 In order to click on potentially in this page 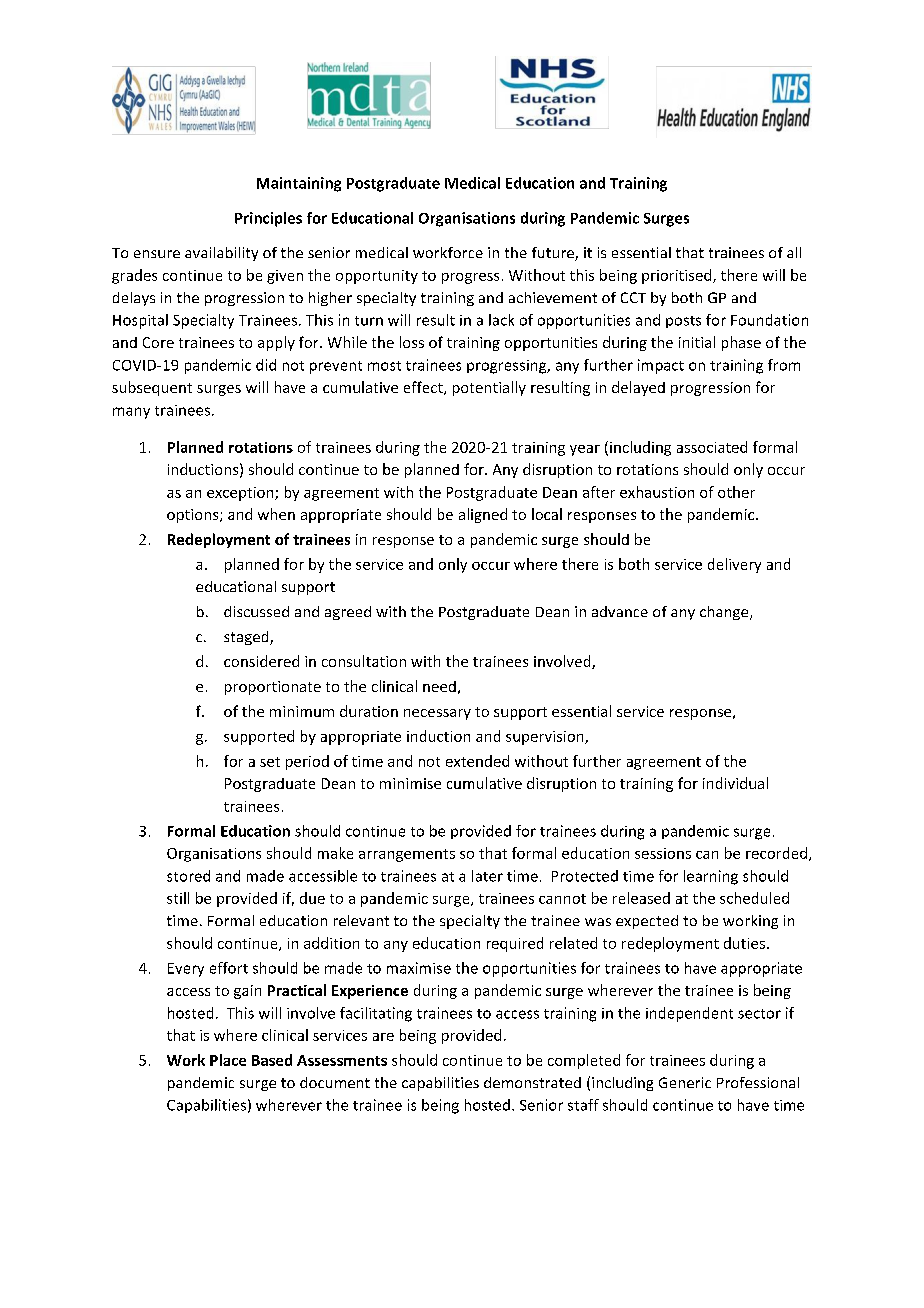, I will do `click(489, 388)`.
